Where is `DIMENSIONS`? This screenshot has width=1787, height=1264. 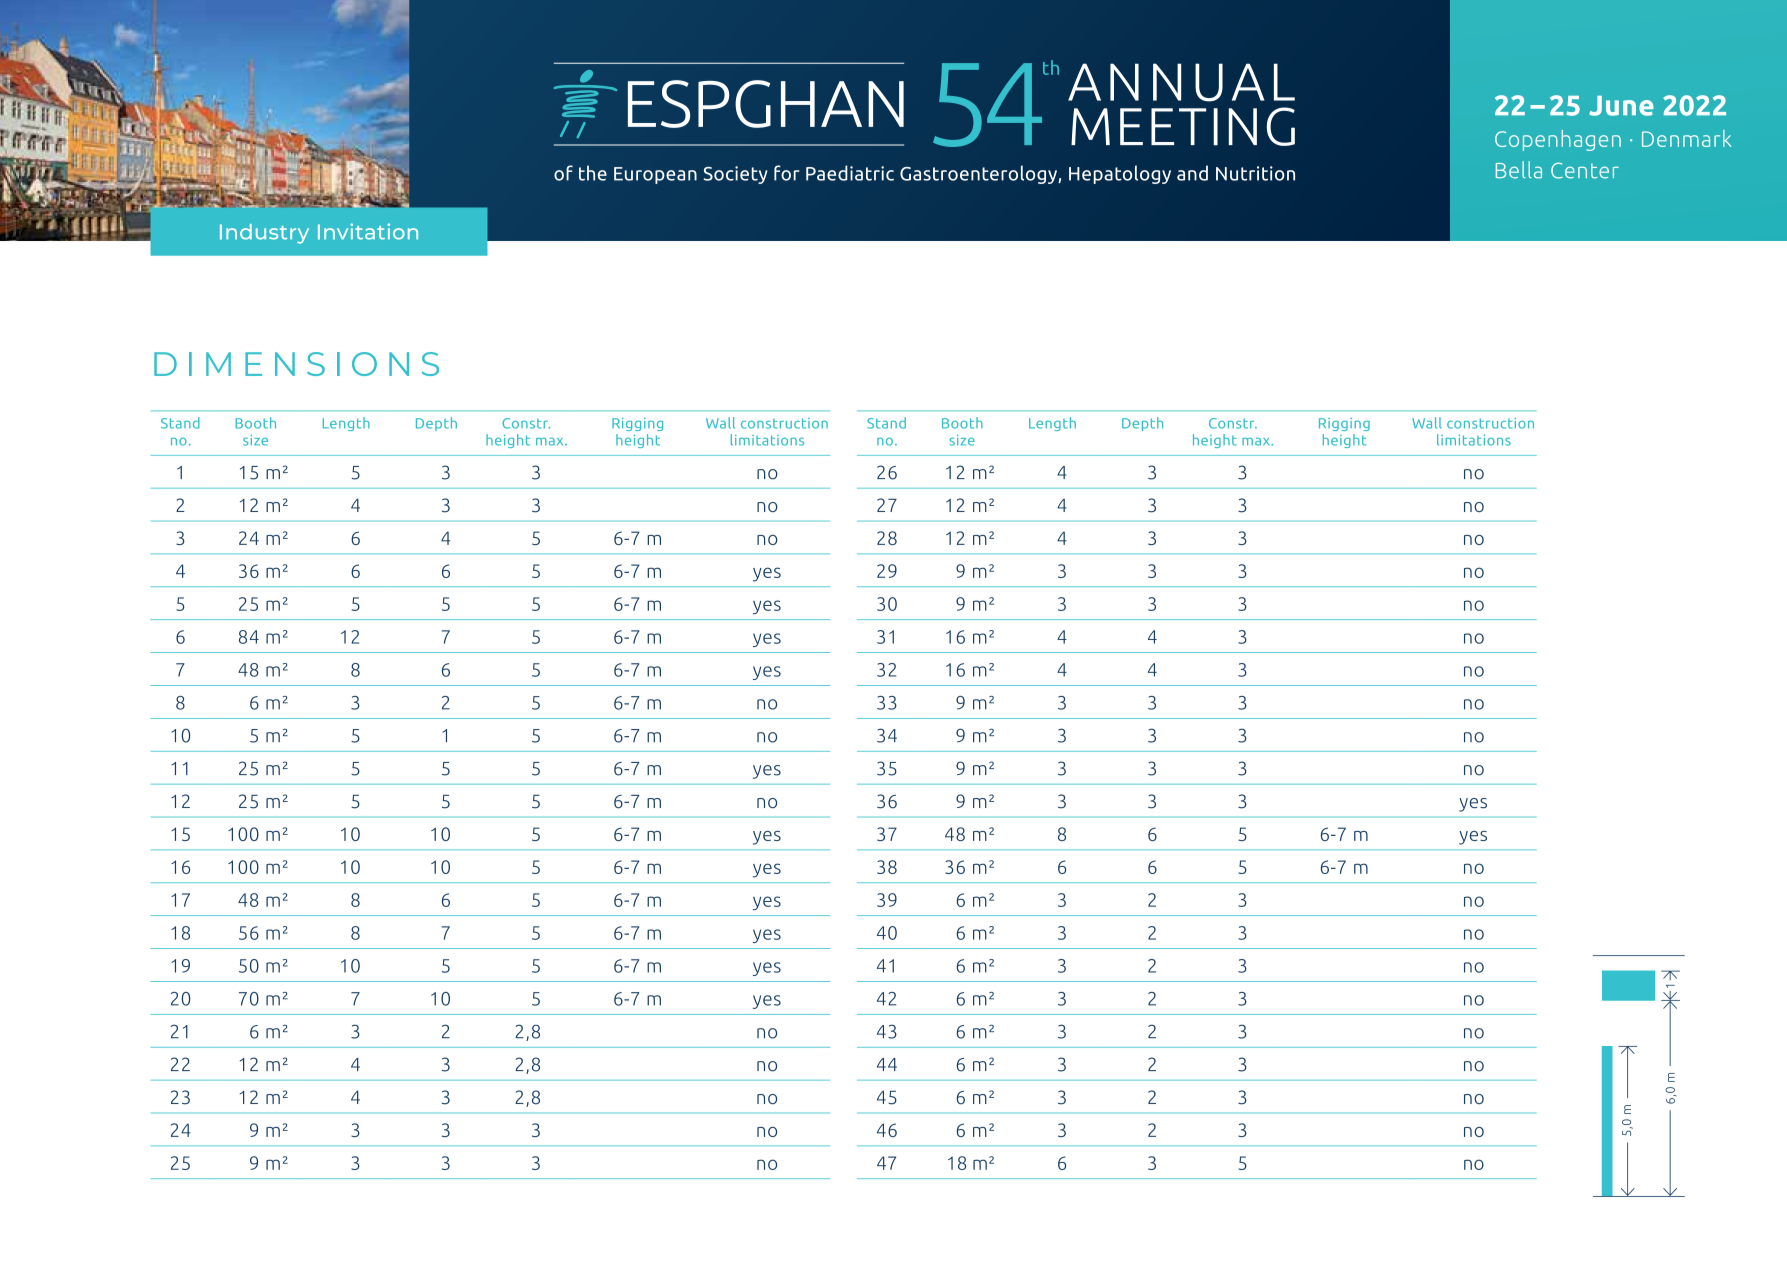 DIMENSIONS is located at coordinates (296, 364).
